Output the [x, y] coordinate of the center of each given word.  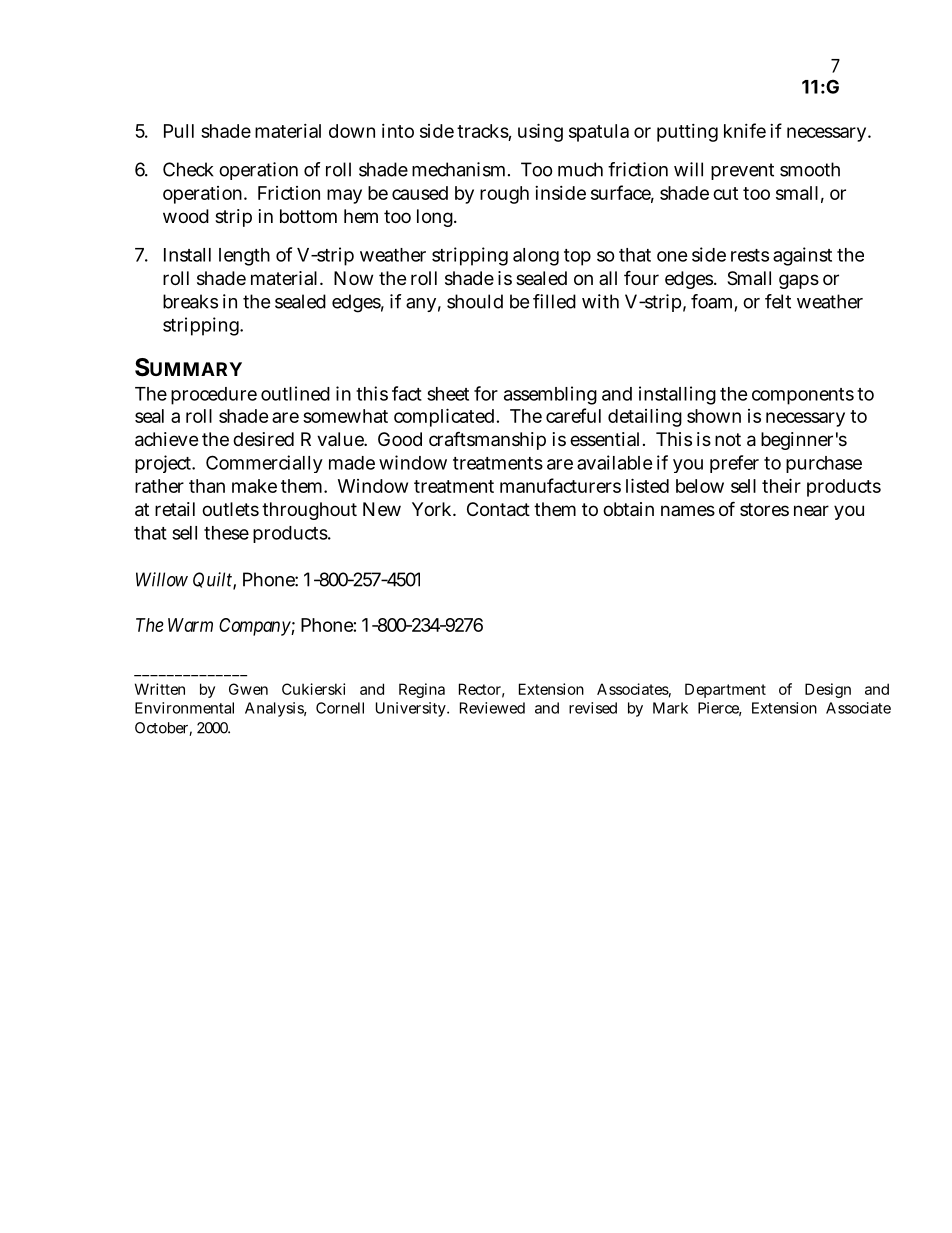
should [475, 301]
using [540, 132]
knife [745, 130]
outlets [230, 509]
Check [188, 169]
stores [764, 509]
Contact [498, 509]
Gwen [248, 689]
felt [778, 301]
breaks [190, 301]
